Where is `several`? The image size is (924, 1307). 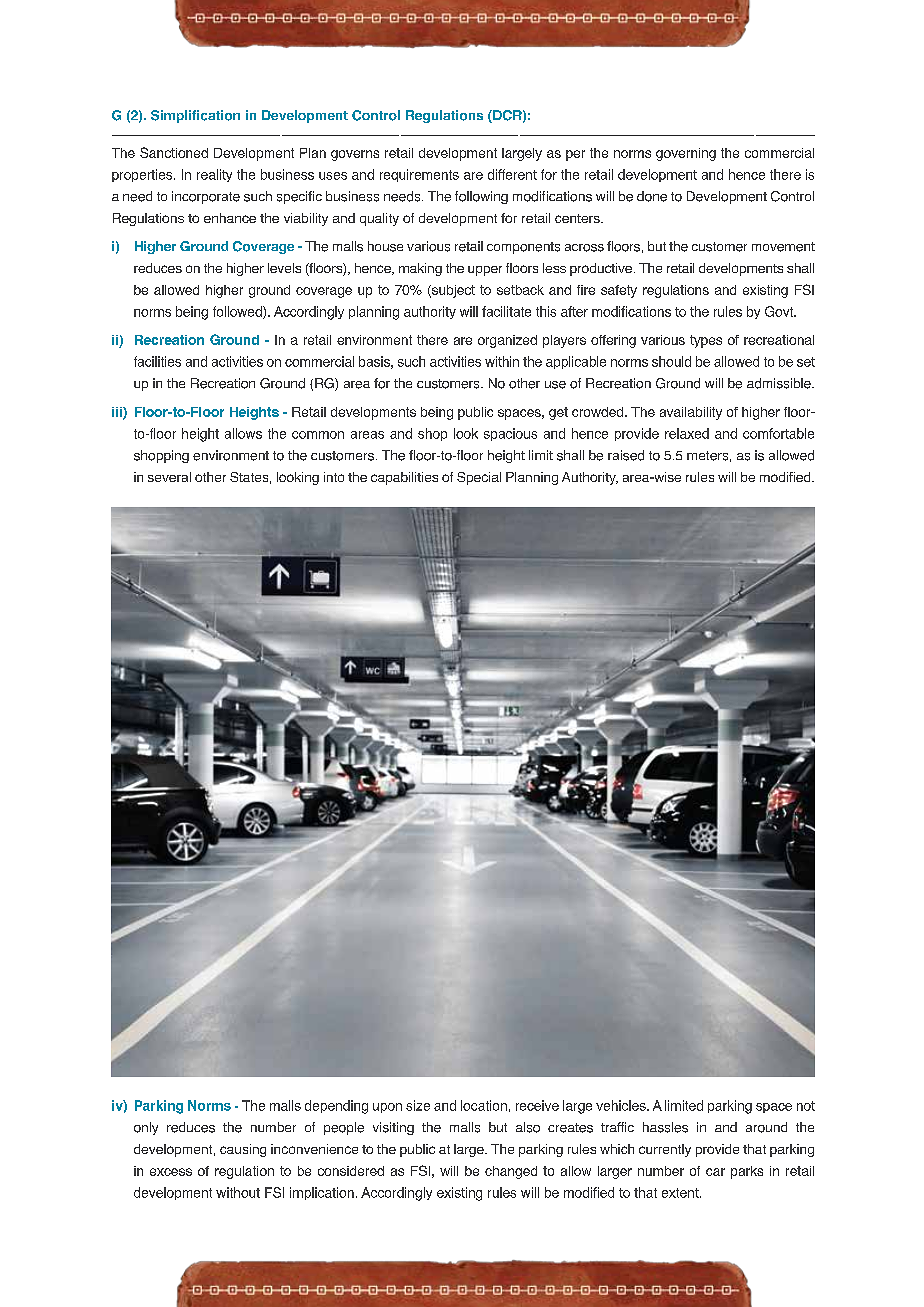 several is located at coordinates (169, 477).
